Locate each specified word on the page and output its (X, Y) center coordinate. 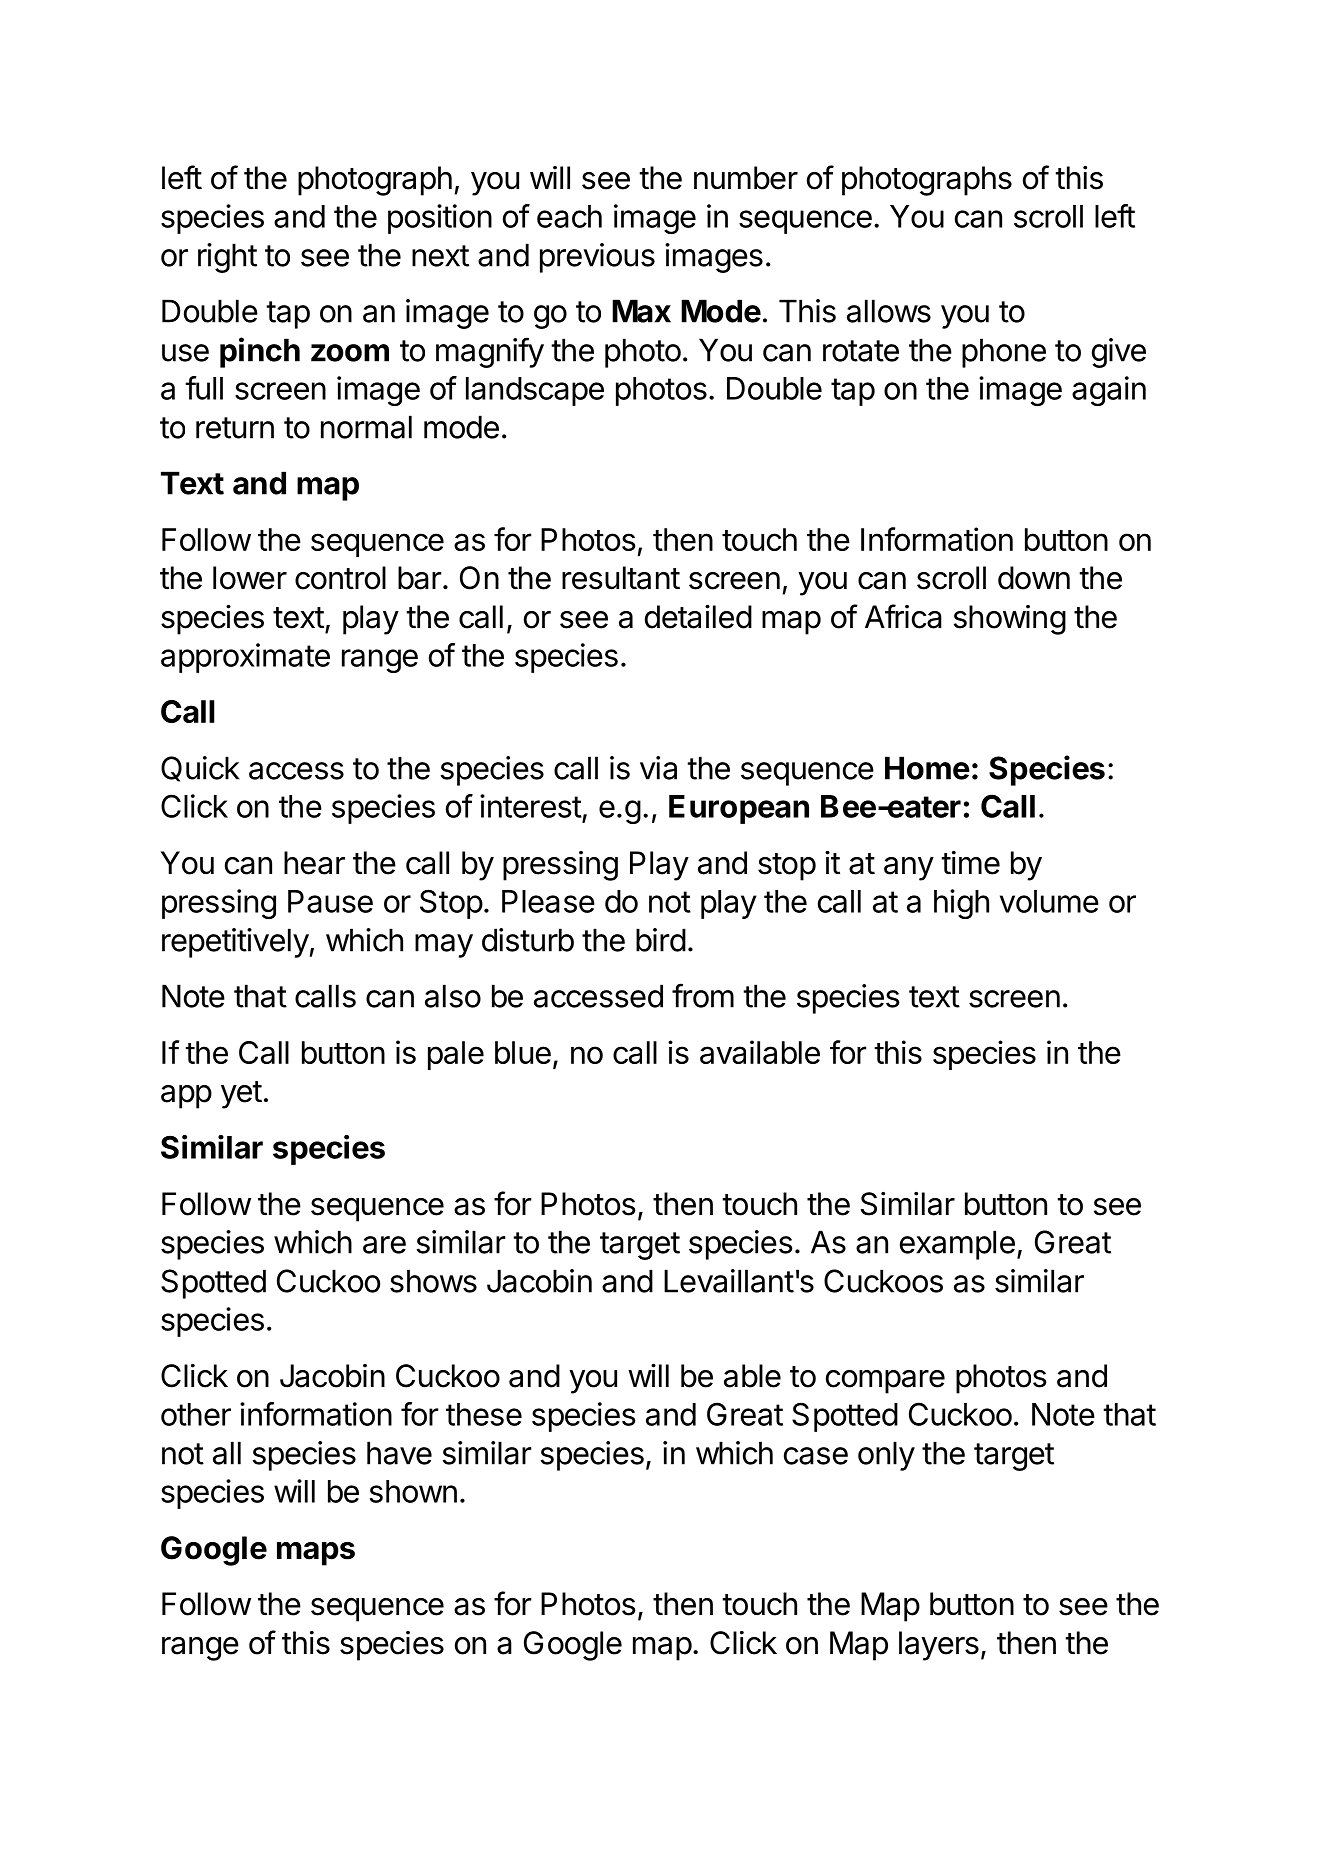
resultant (621, 578)
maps (316, 1554)
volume (1049, 901)
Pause (330, 901)
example (957, 1245)
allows (889, 311)
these (484, 1414)
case (816, 1456)
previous (597, 258)
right (227, 258)
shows (433, 1281)
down (1034, 578)
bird (661, 940)
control (340, 578)
